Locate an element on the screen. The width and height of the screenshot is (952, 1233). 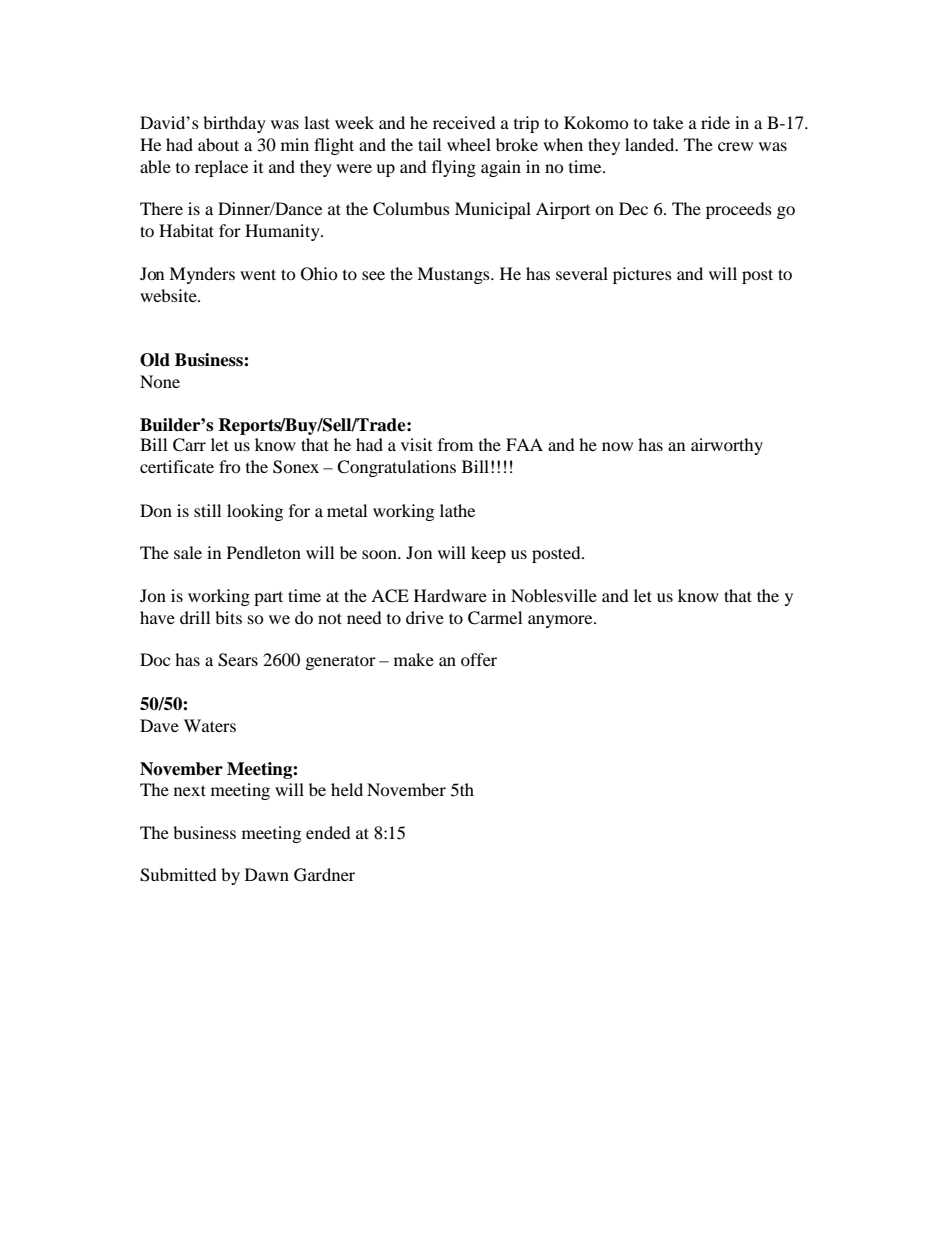
pictures is located at coordinates (642, 275).
